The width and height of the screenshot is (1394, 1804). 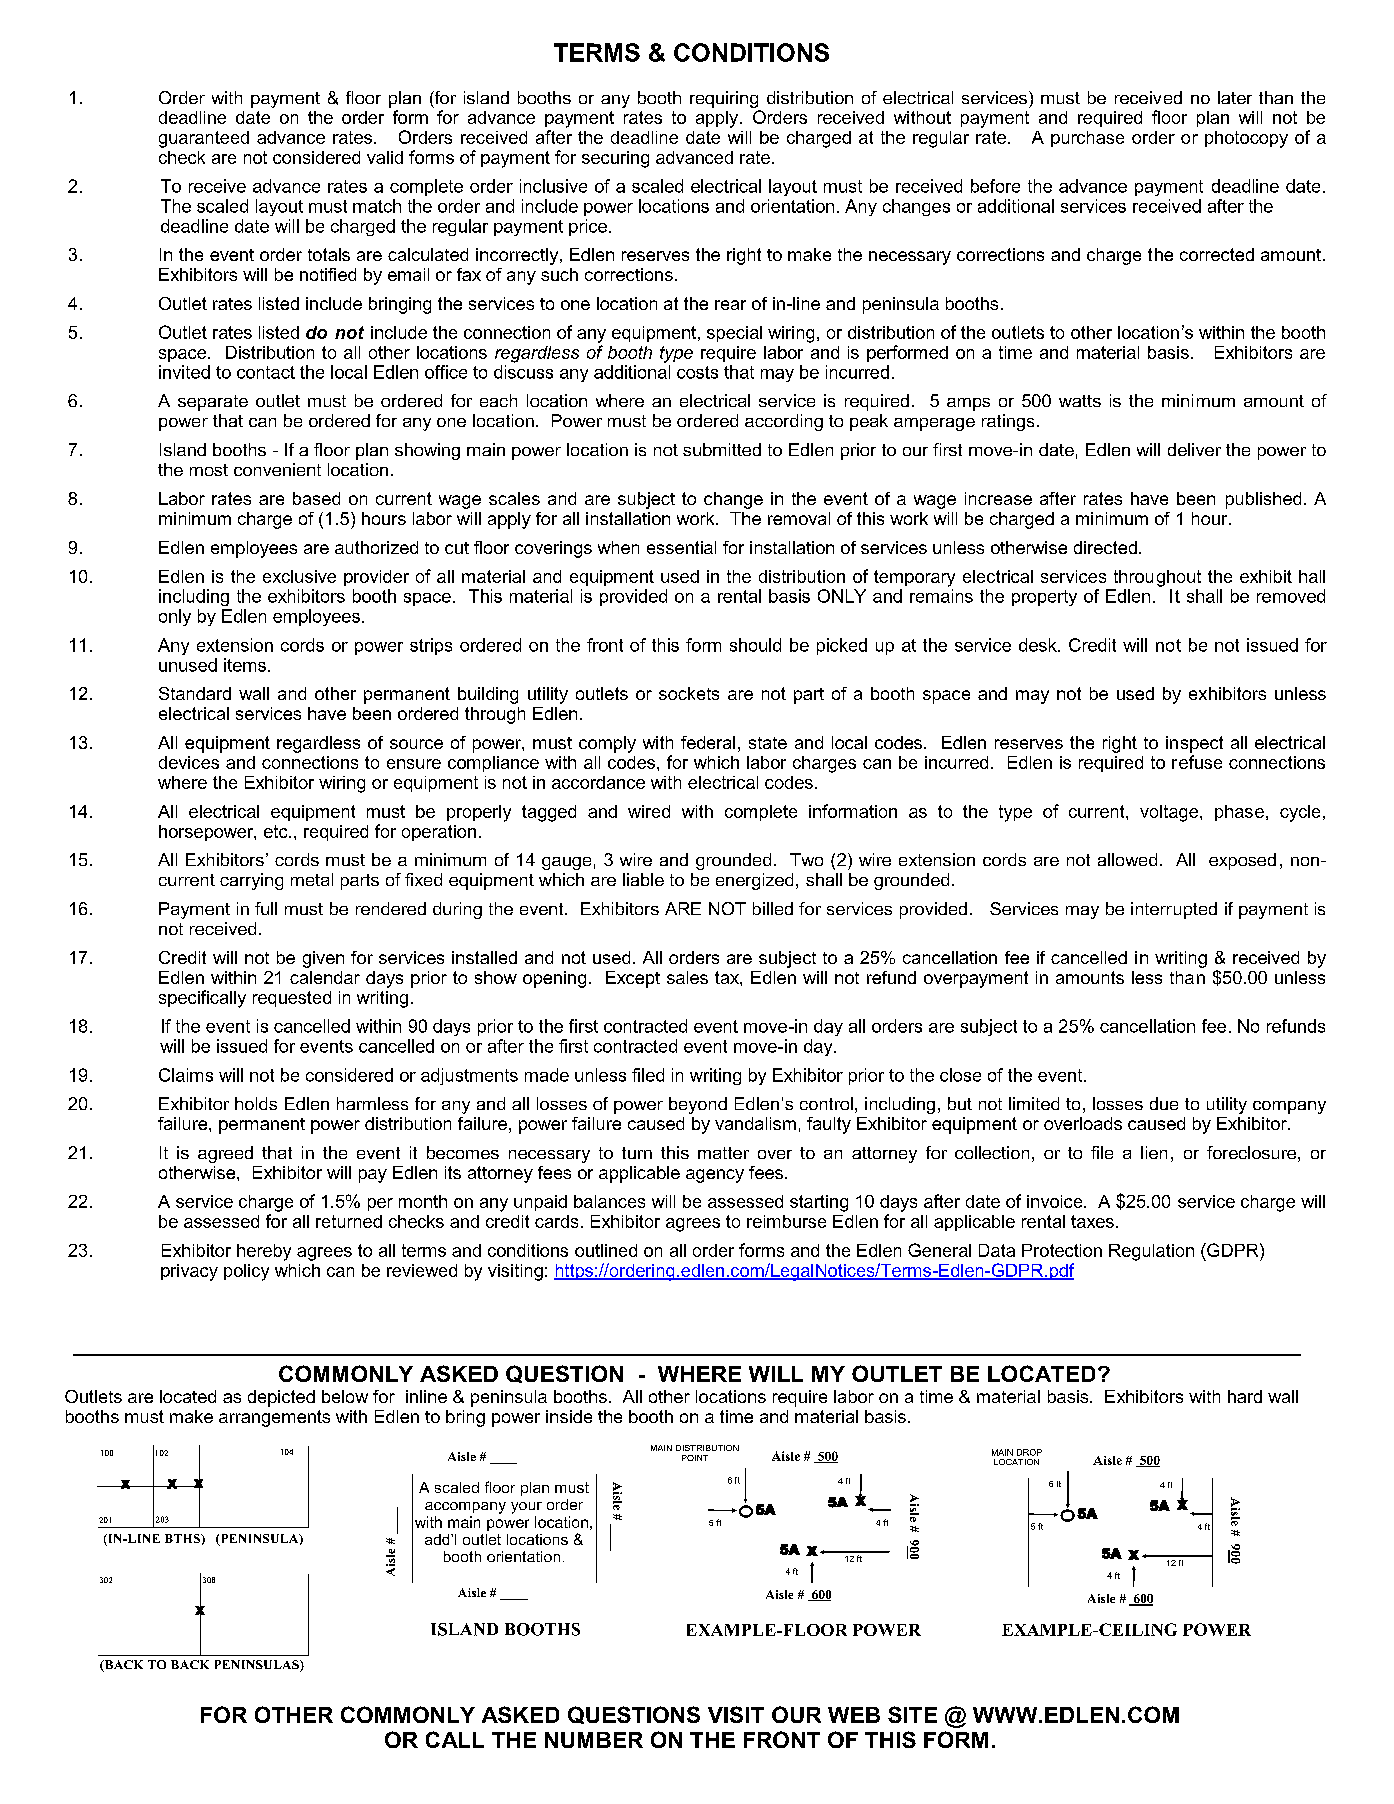 What do you see at coordinates (773, 908) in the screenshot?
I see `billed` at bounding box center [773, 908].
